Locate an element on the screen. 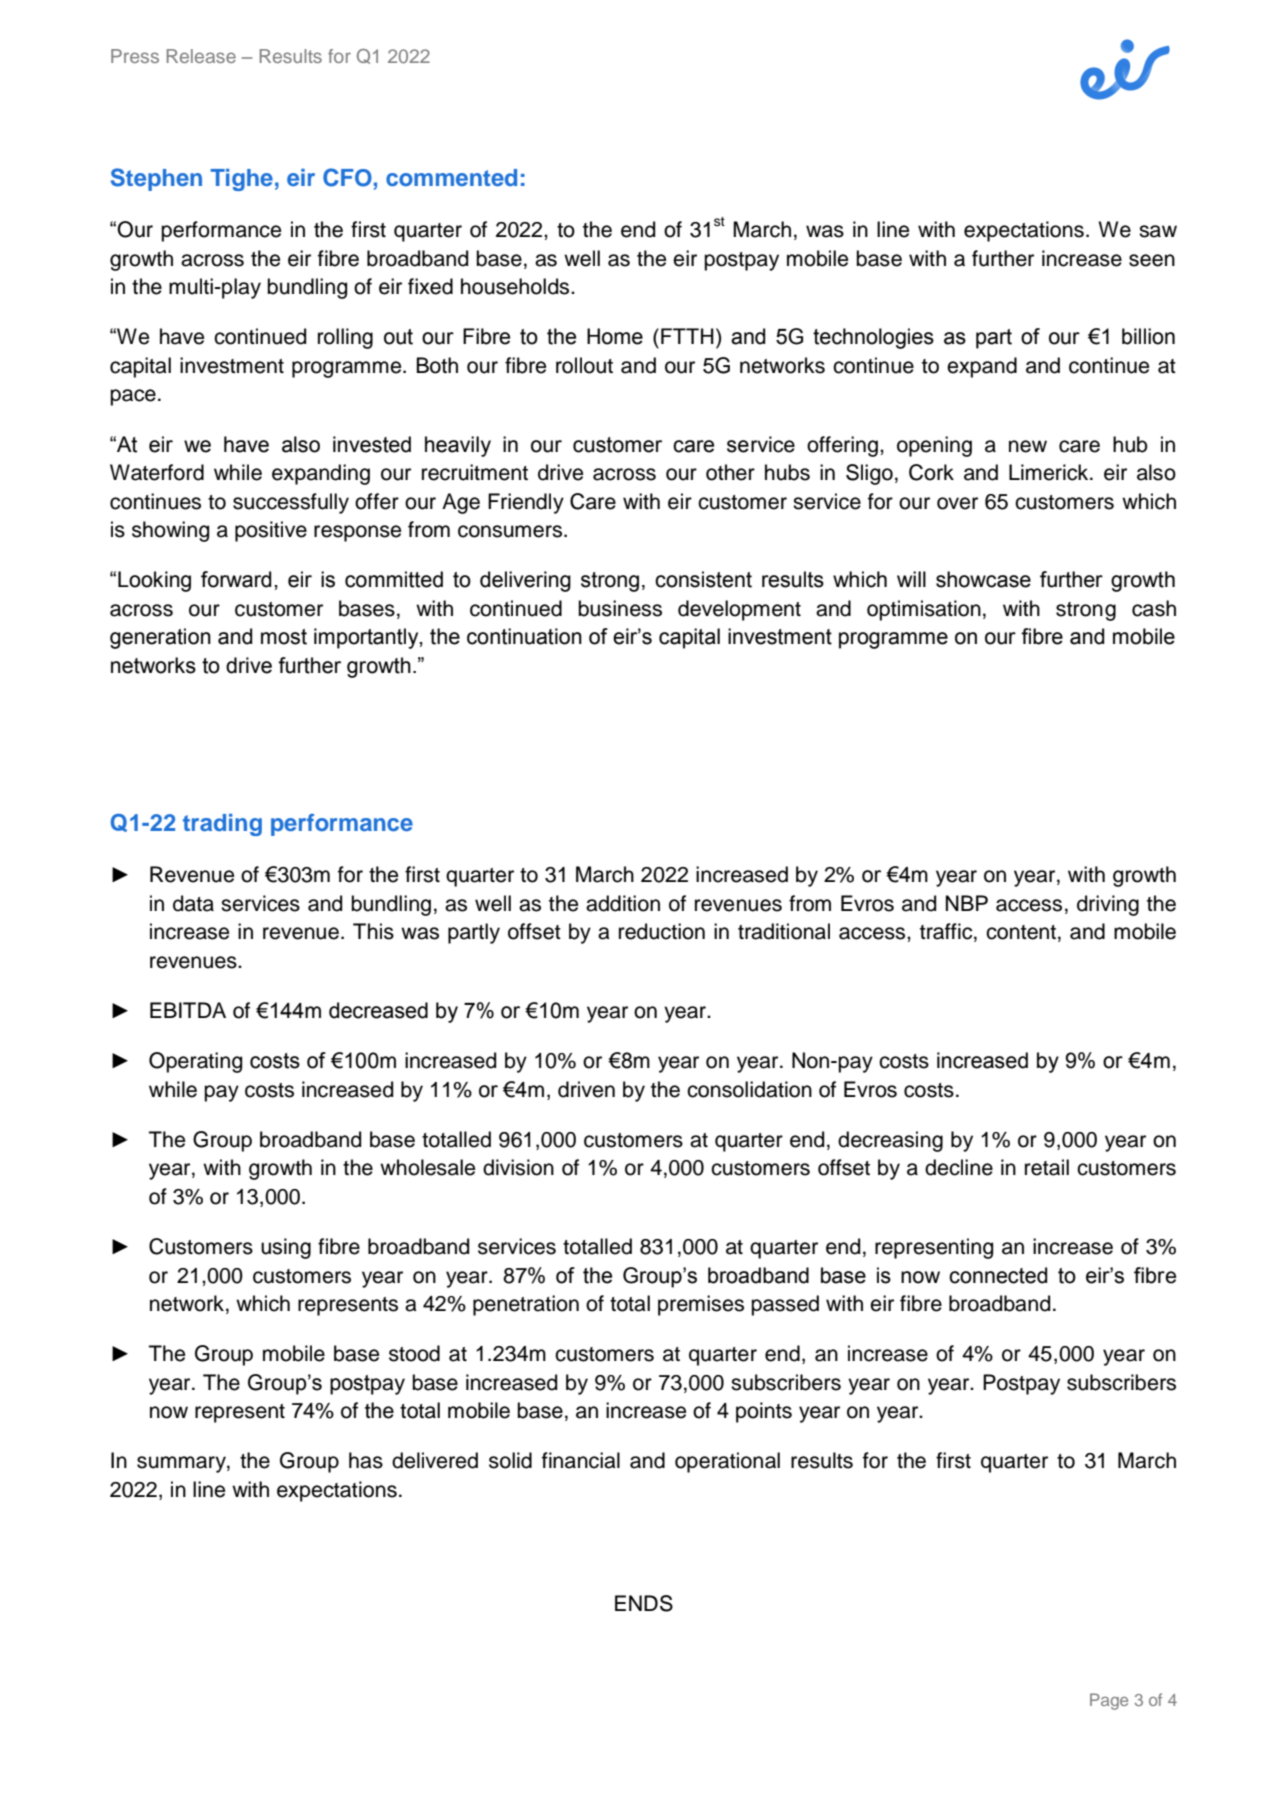  saw is located at coordinates (1158, 231).
